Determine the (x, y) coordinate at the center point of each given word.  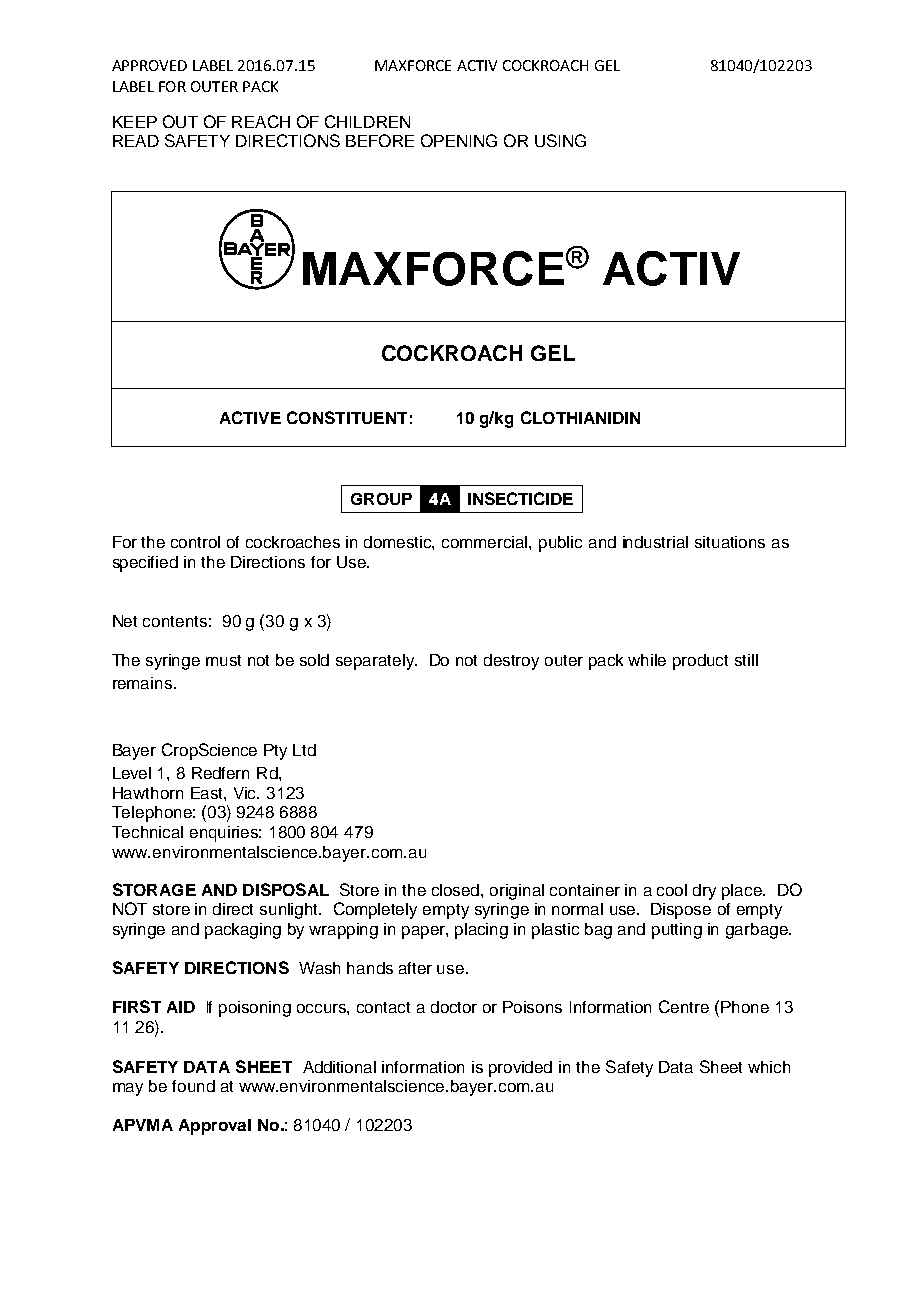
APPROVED (149, 65)
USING (560, 140)
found (193, 1086)
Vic (246, 793)
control (195, 542)
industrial (655, 542)
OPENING (459, 140)
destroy (511, 662)
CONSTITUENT (347, 417)
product (700, 662)
